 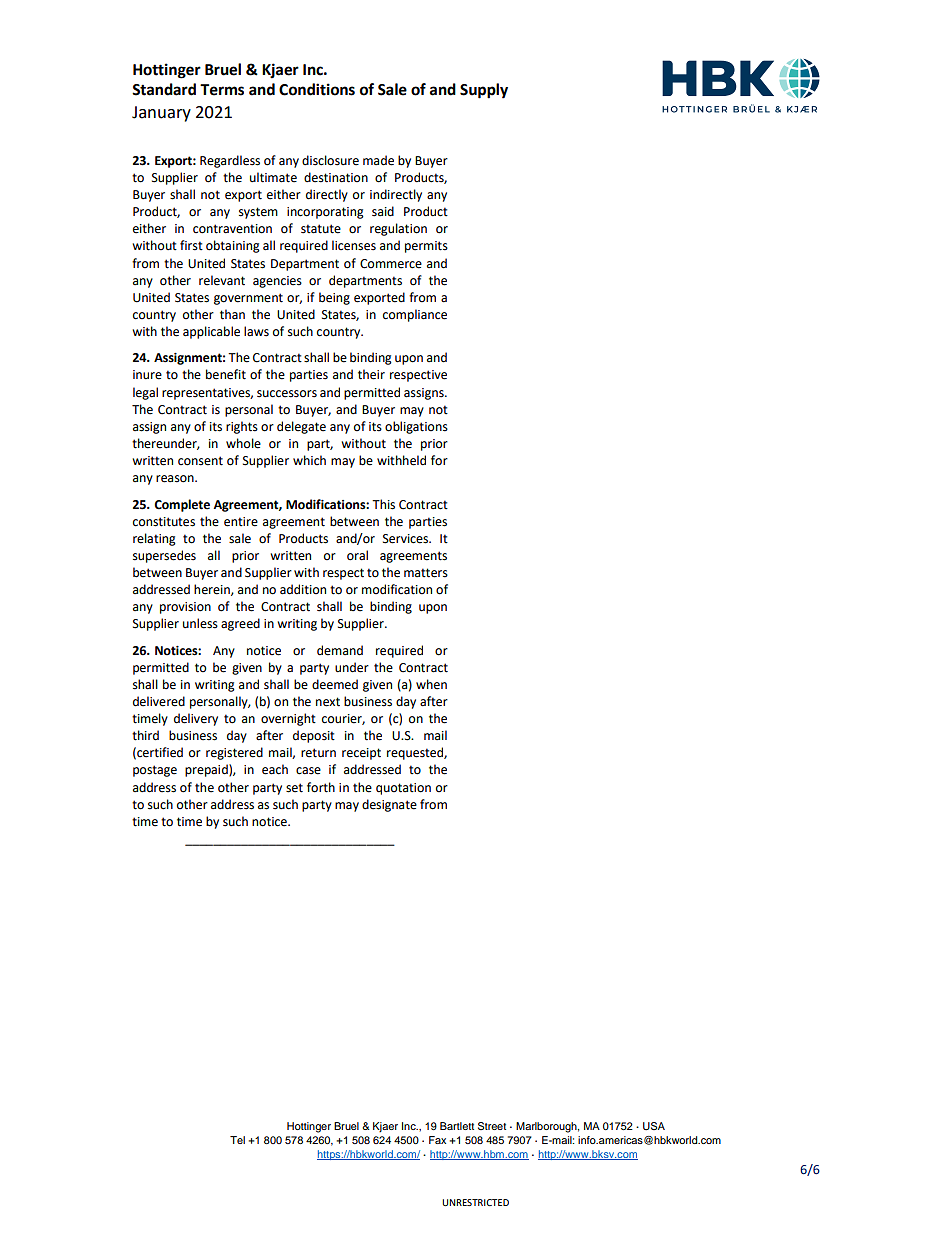 I want to click on registered, so click(x=234, y=753).
